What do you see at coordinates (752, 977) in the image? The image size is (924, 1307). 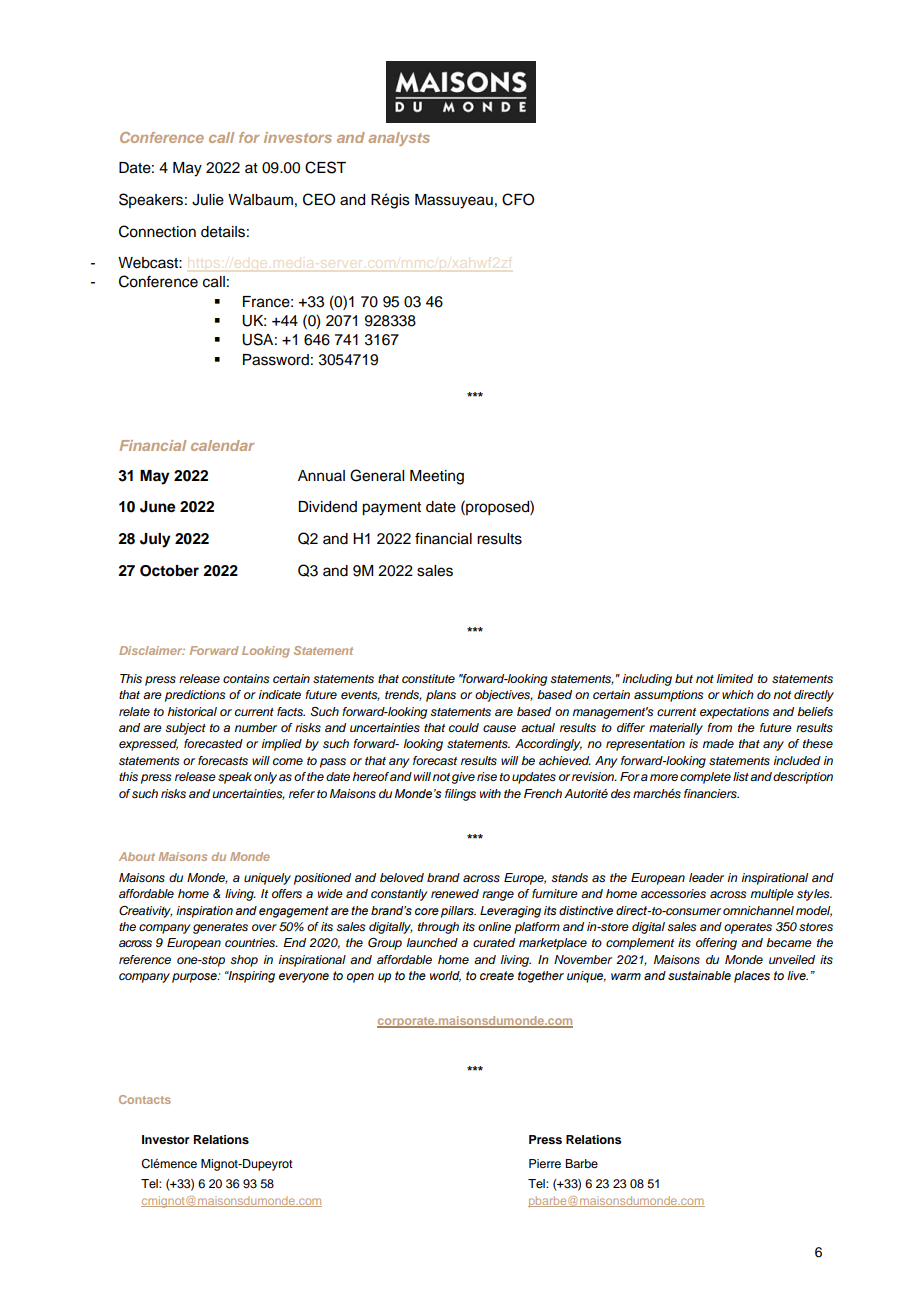 I see `places` at bounding box center [752, 977].
